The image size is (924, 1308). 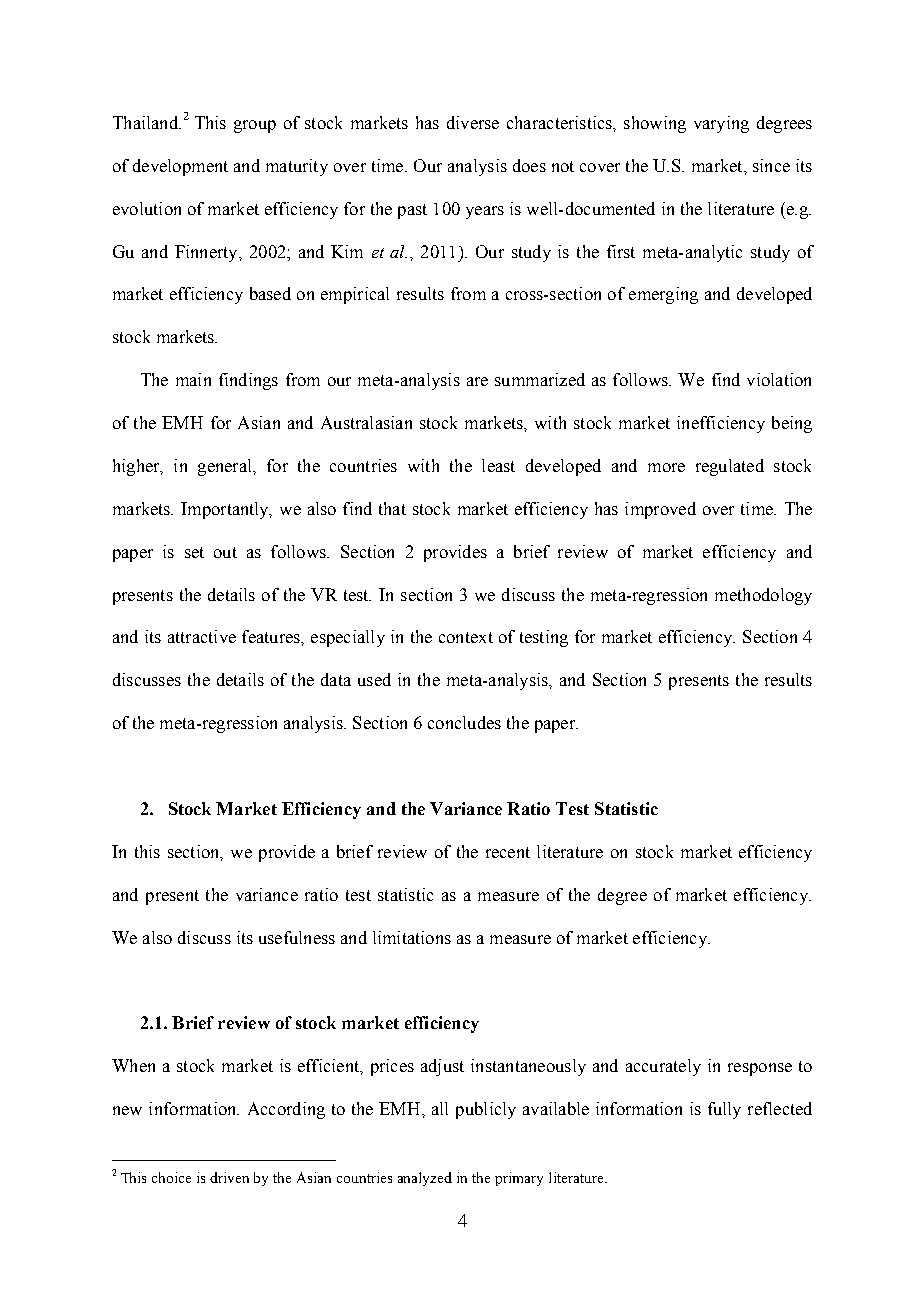 I want to click on attractive, so click(x=202, y=636).
